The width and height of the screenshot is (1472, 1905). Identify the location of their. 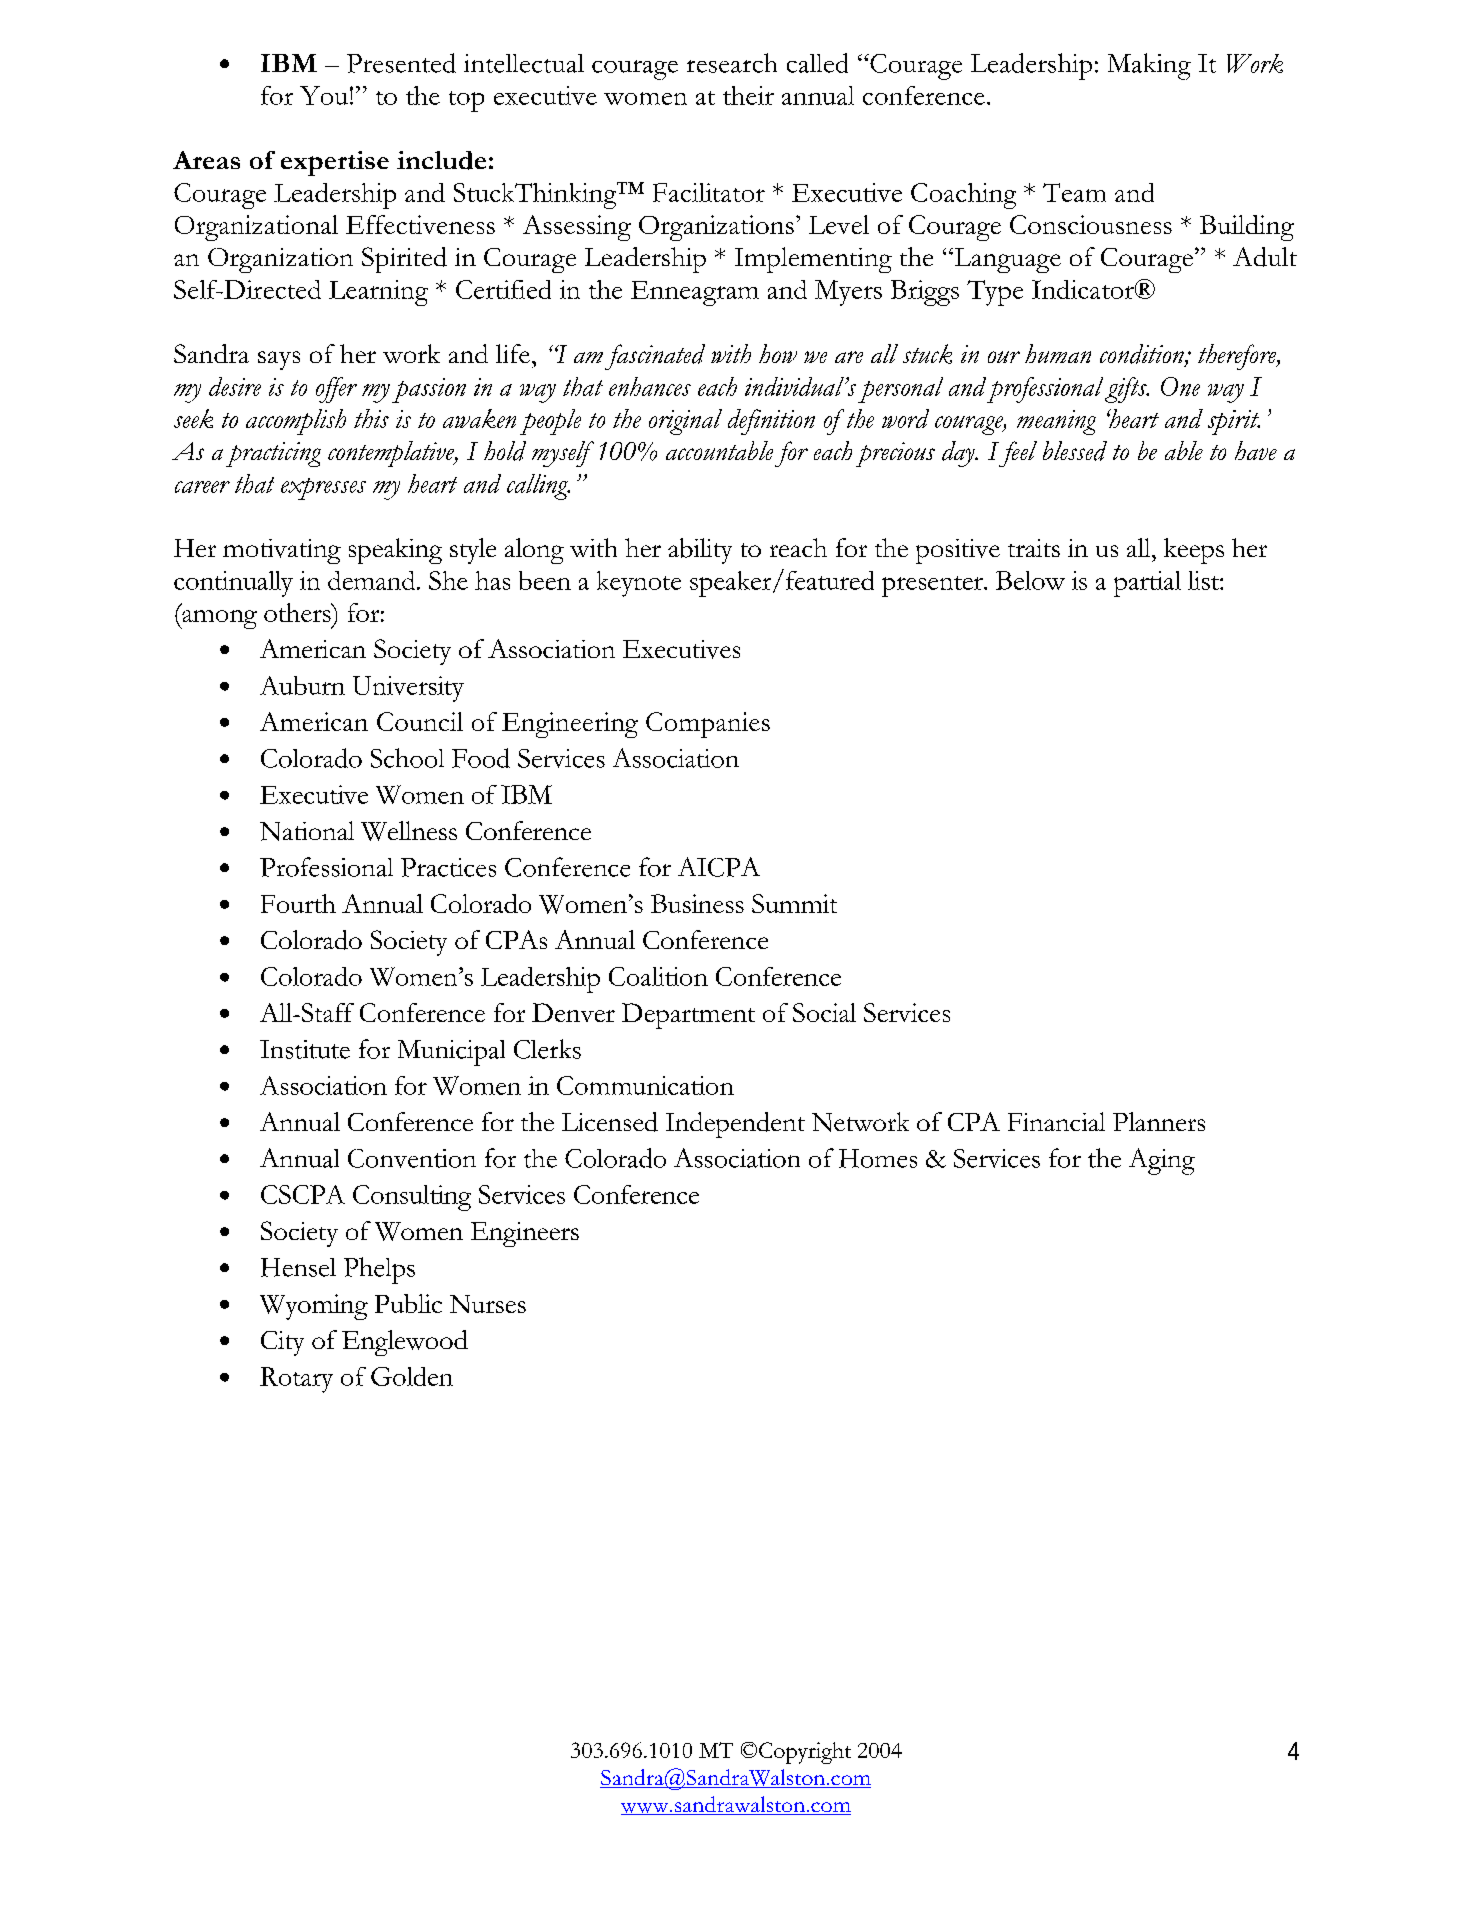
(748, 95).
